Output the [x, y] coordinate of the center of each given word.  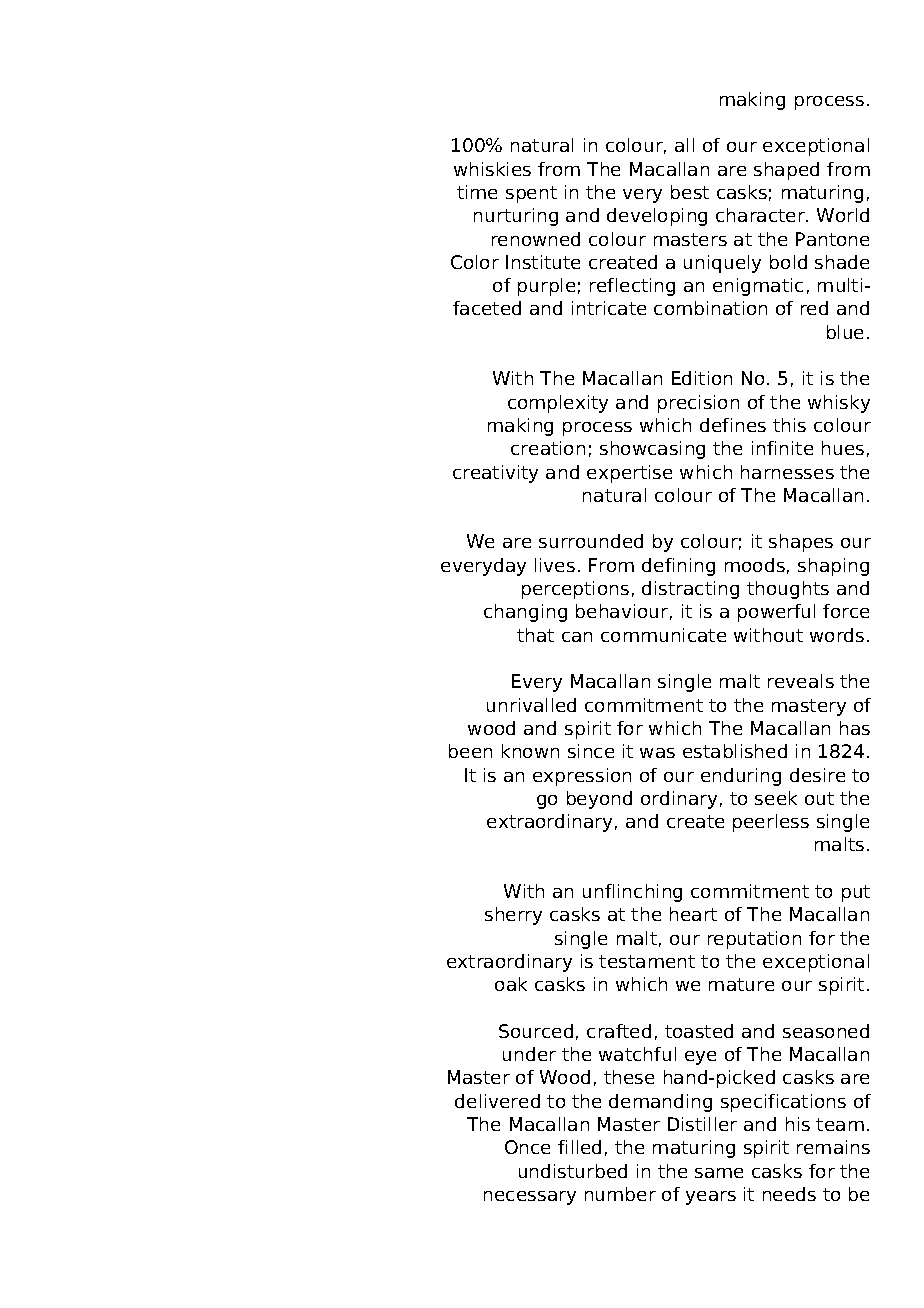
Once [527, 1147]
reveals [801, 681]
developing [657, 217]
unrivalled [531, 705]
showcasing [652, 450]
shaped [786, 171]
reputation [754, 940]
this [789, 425]
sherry [513, 916]
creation [548, 448]
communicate [663, 635]
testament [647, 961]
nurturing [516, 217]
